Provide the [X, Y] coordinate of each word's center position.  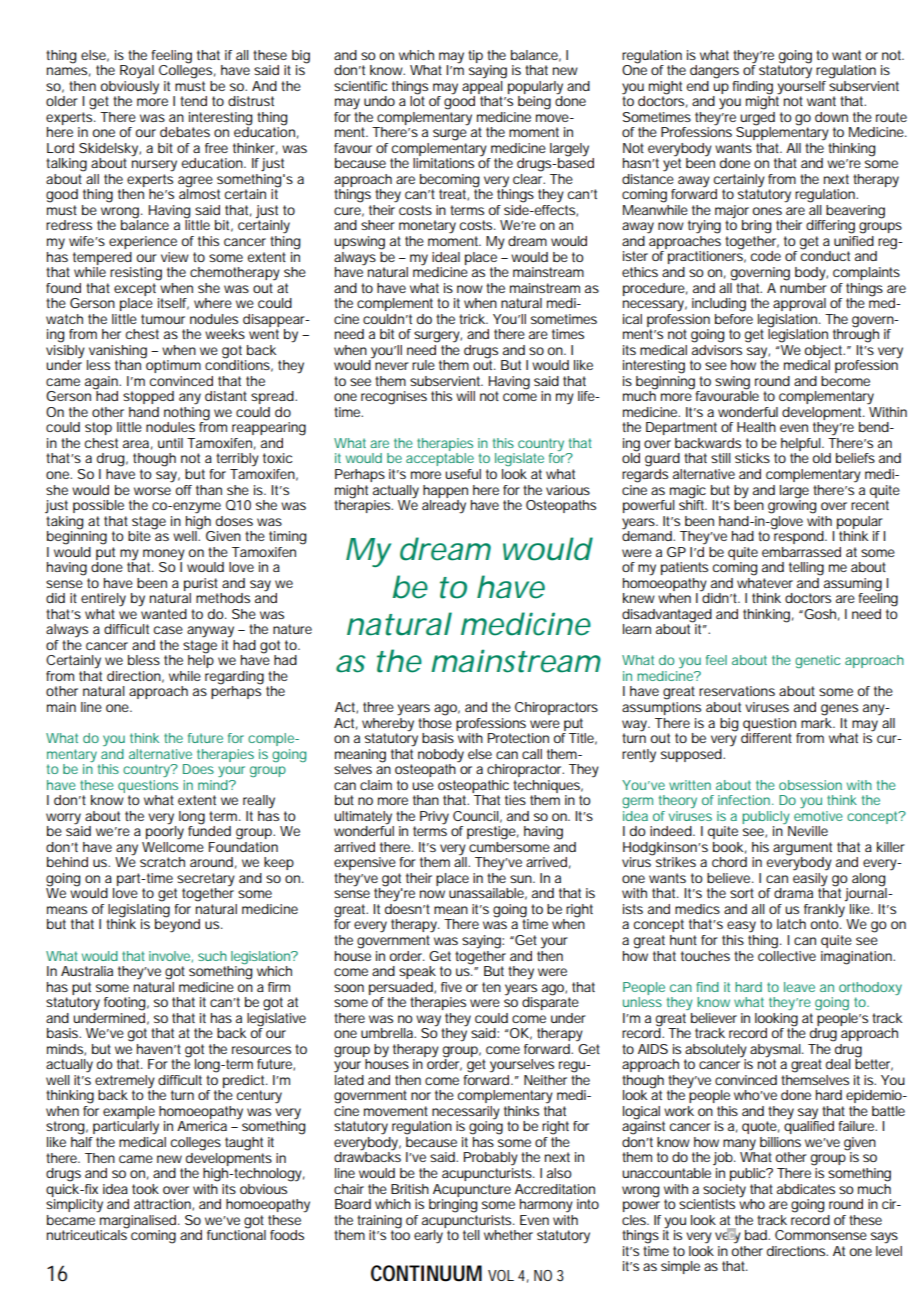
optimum [173, 366]
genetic [817, 661]
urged [757, 117]
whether [508, 1235]
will [465, 396]
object [825, 352]
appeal [483, 86]
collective [787, 954]
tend [193, 101]
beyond [177, 925]
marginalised [138, 1222]
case [168, 630]
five [451, 987]
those [435, 721]
